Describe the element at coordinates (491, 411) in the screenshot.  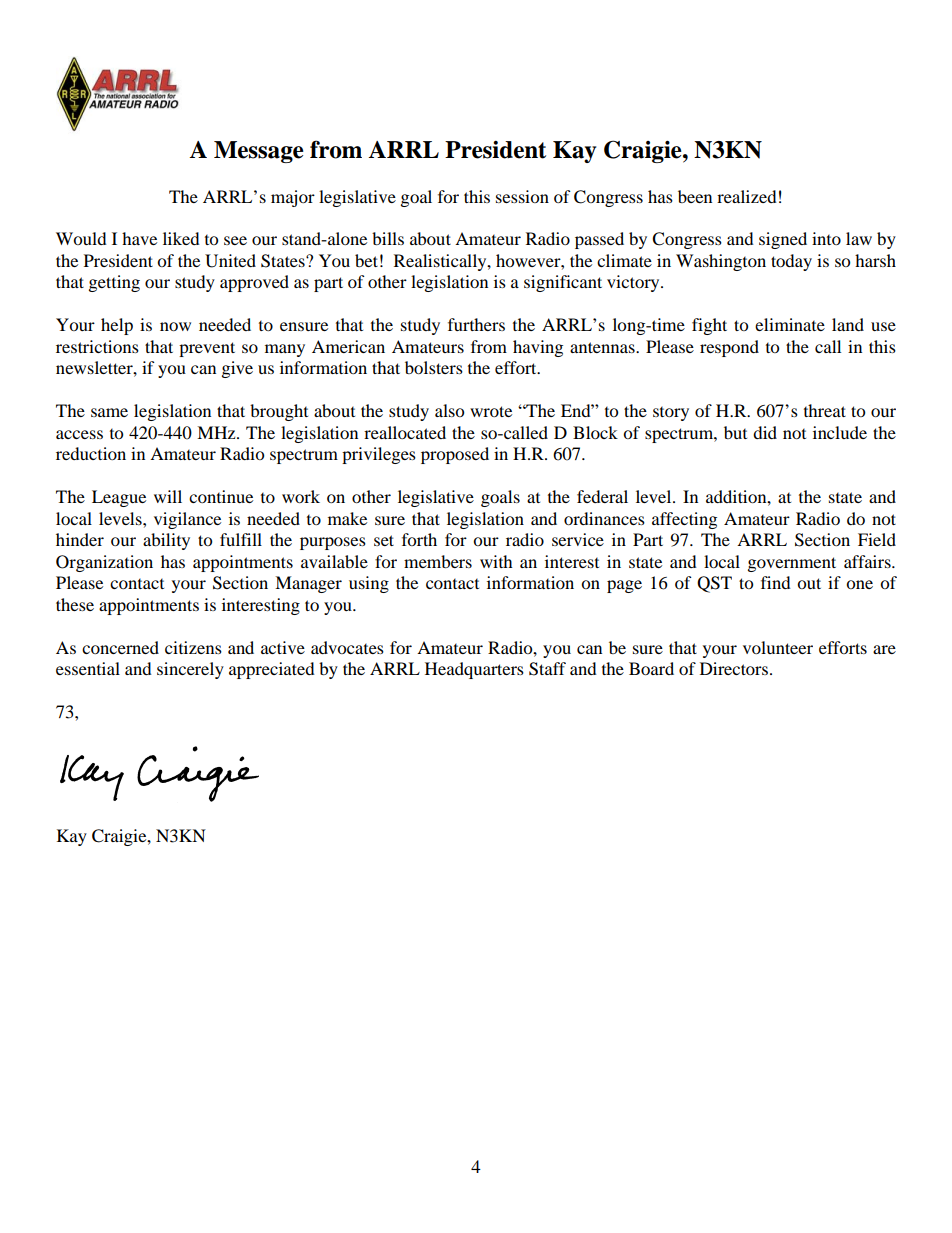
I see `wrote` at that location.
